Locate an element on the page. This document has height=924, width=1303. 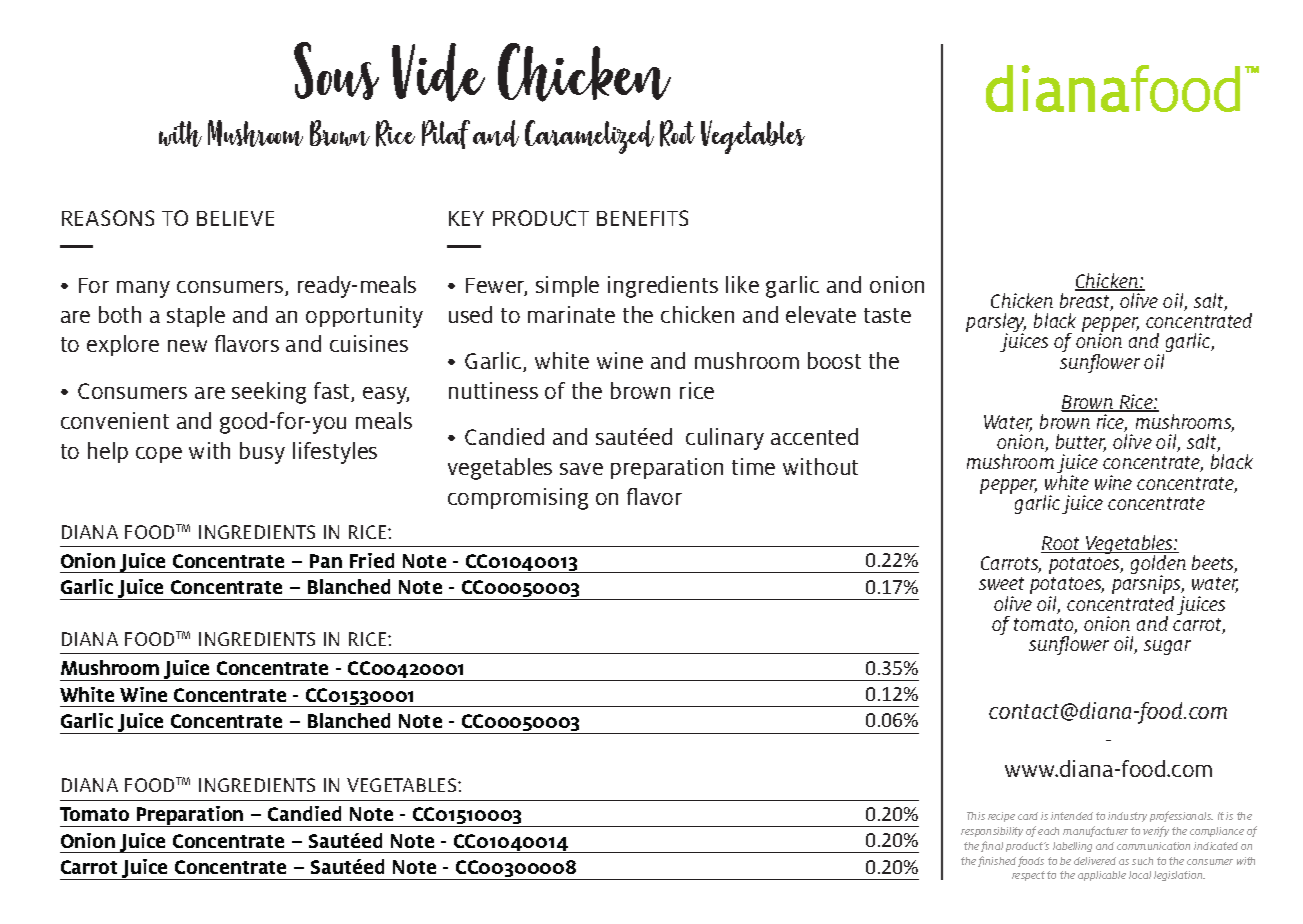
Pan is located at coordinates (326, 561).
